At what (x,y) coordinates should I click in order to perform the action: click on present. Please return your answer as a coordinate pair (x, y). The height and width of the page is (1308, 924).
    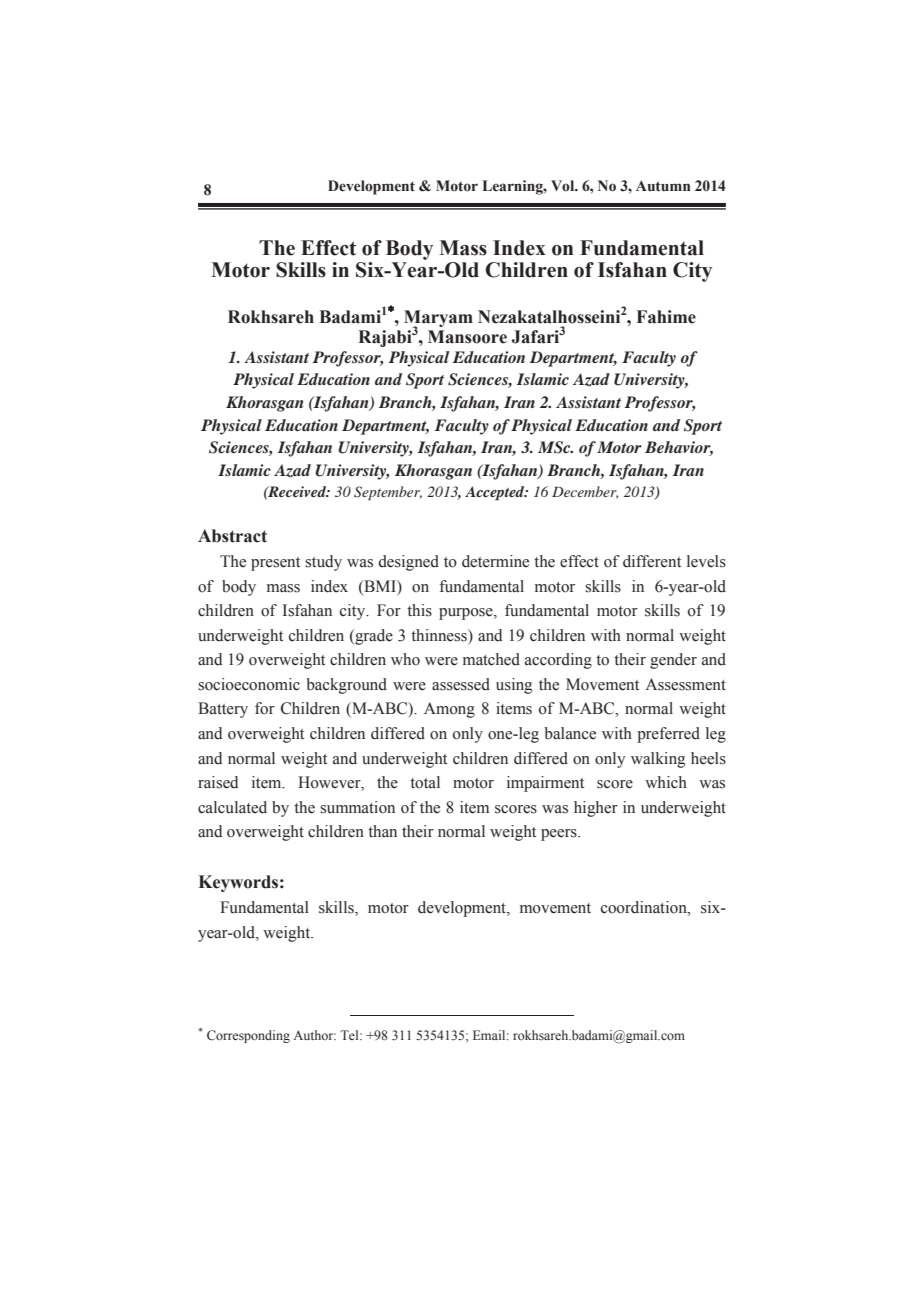
    Looking at the image, I should click on (275, 564).
